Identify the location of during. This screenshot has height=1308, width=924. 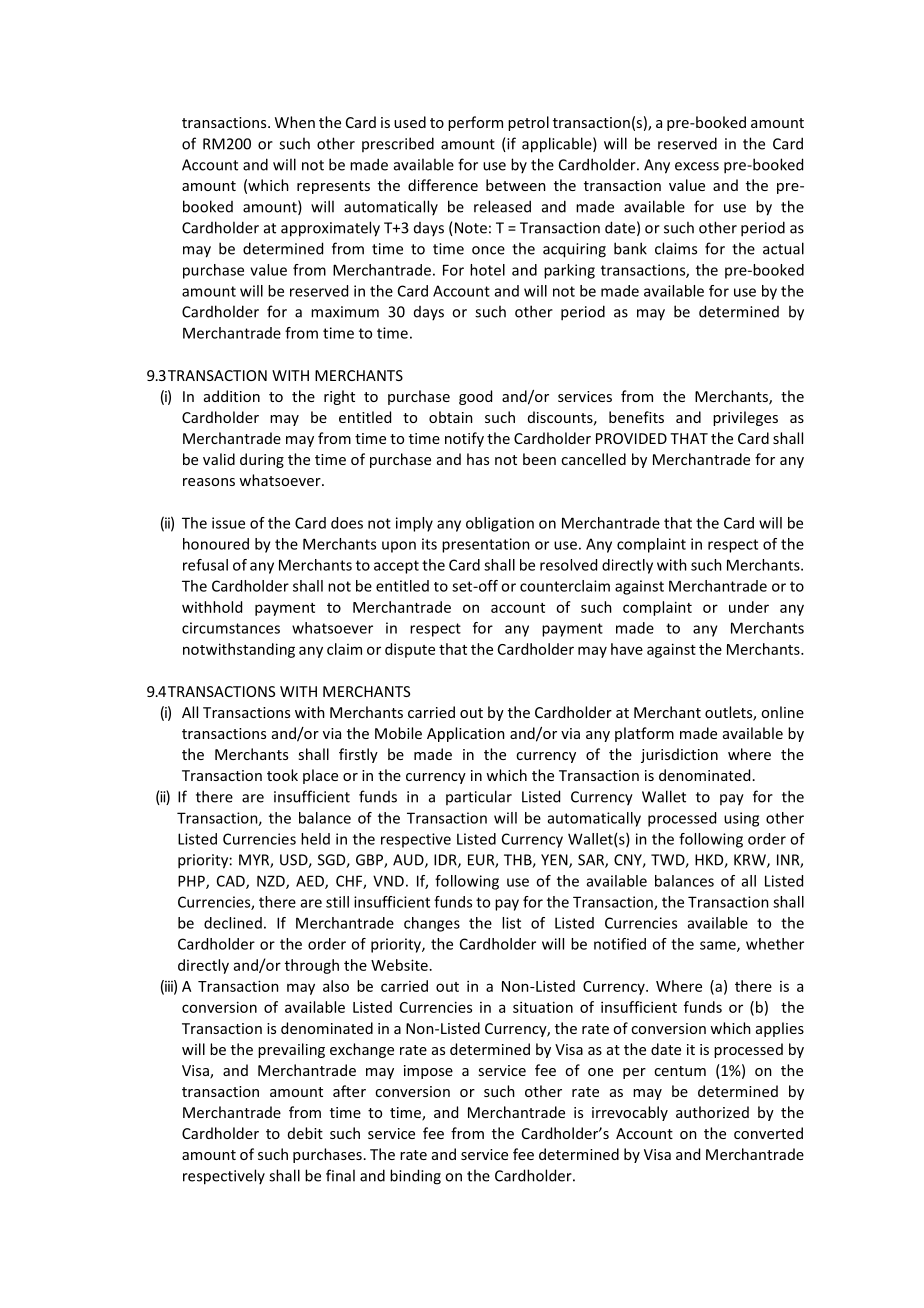
(262, 460).
